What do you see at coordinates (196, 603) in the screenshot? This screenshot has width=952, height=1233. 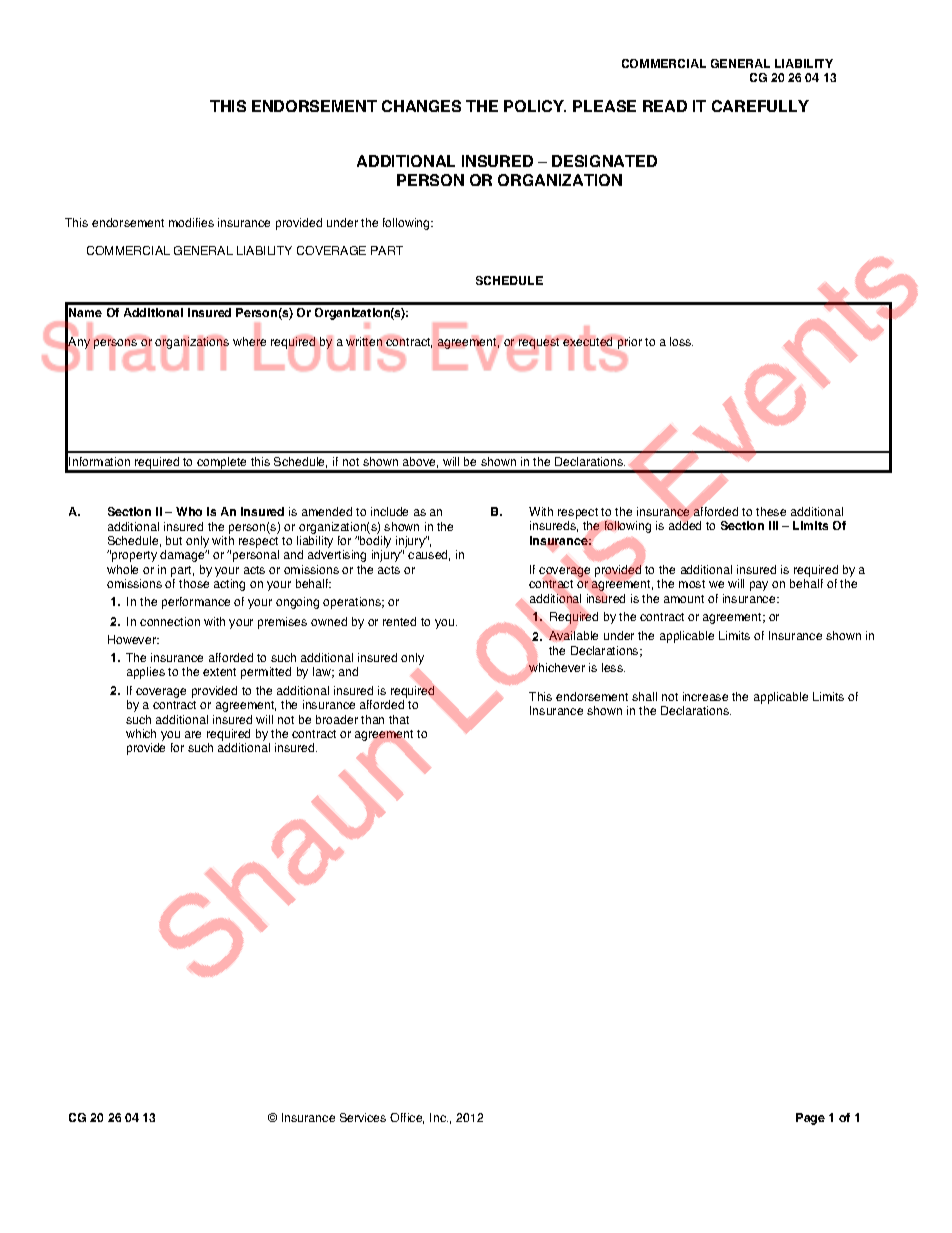 I see `performance` at bounding box center [196, 603].
